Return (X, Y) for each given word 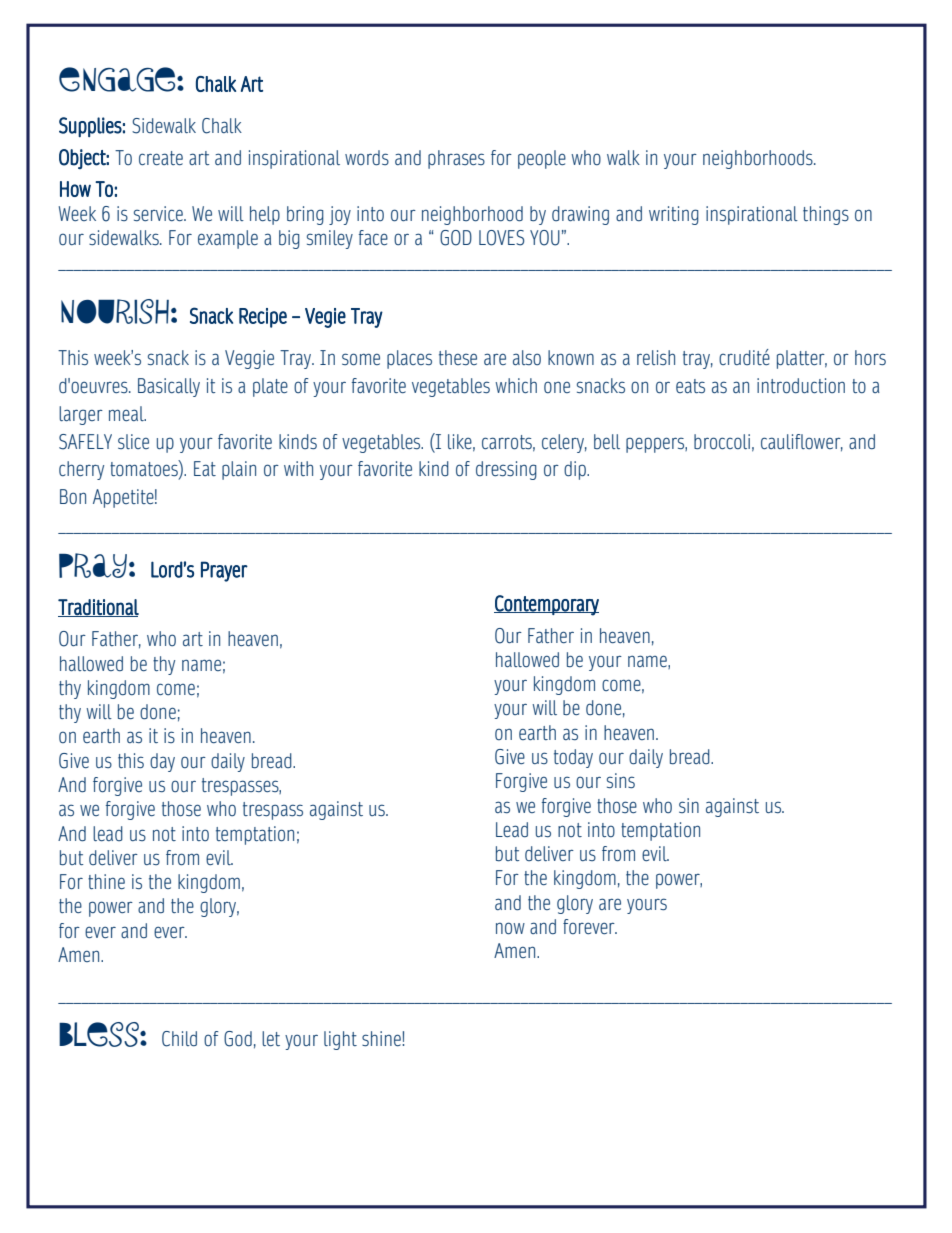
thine (106, 881)
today (573, 758)
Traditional (98, 608)
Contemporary (546, 605)
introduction (801, 386)
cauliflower (802, 442)
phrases (456, 159)
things (826, 215)
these (458, 357)
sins (621, 780)
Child (179, 1039)
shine (382, 1038)
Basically (169, 387)
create (161, 158)
